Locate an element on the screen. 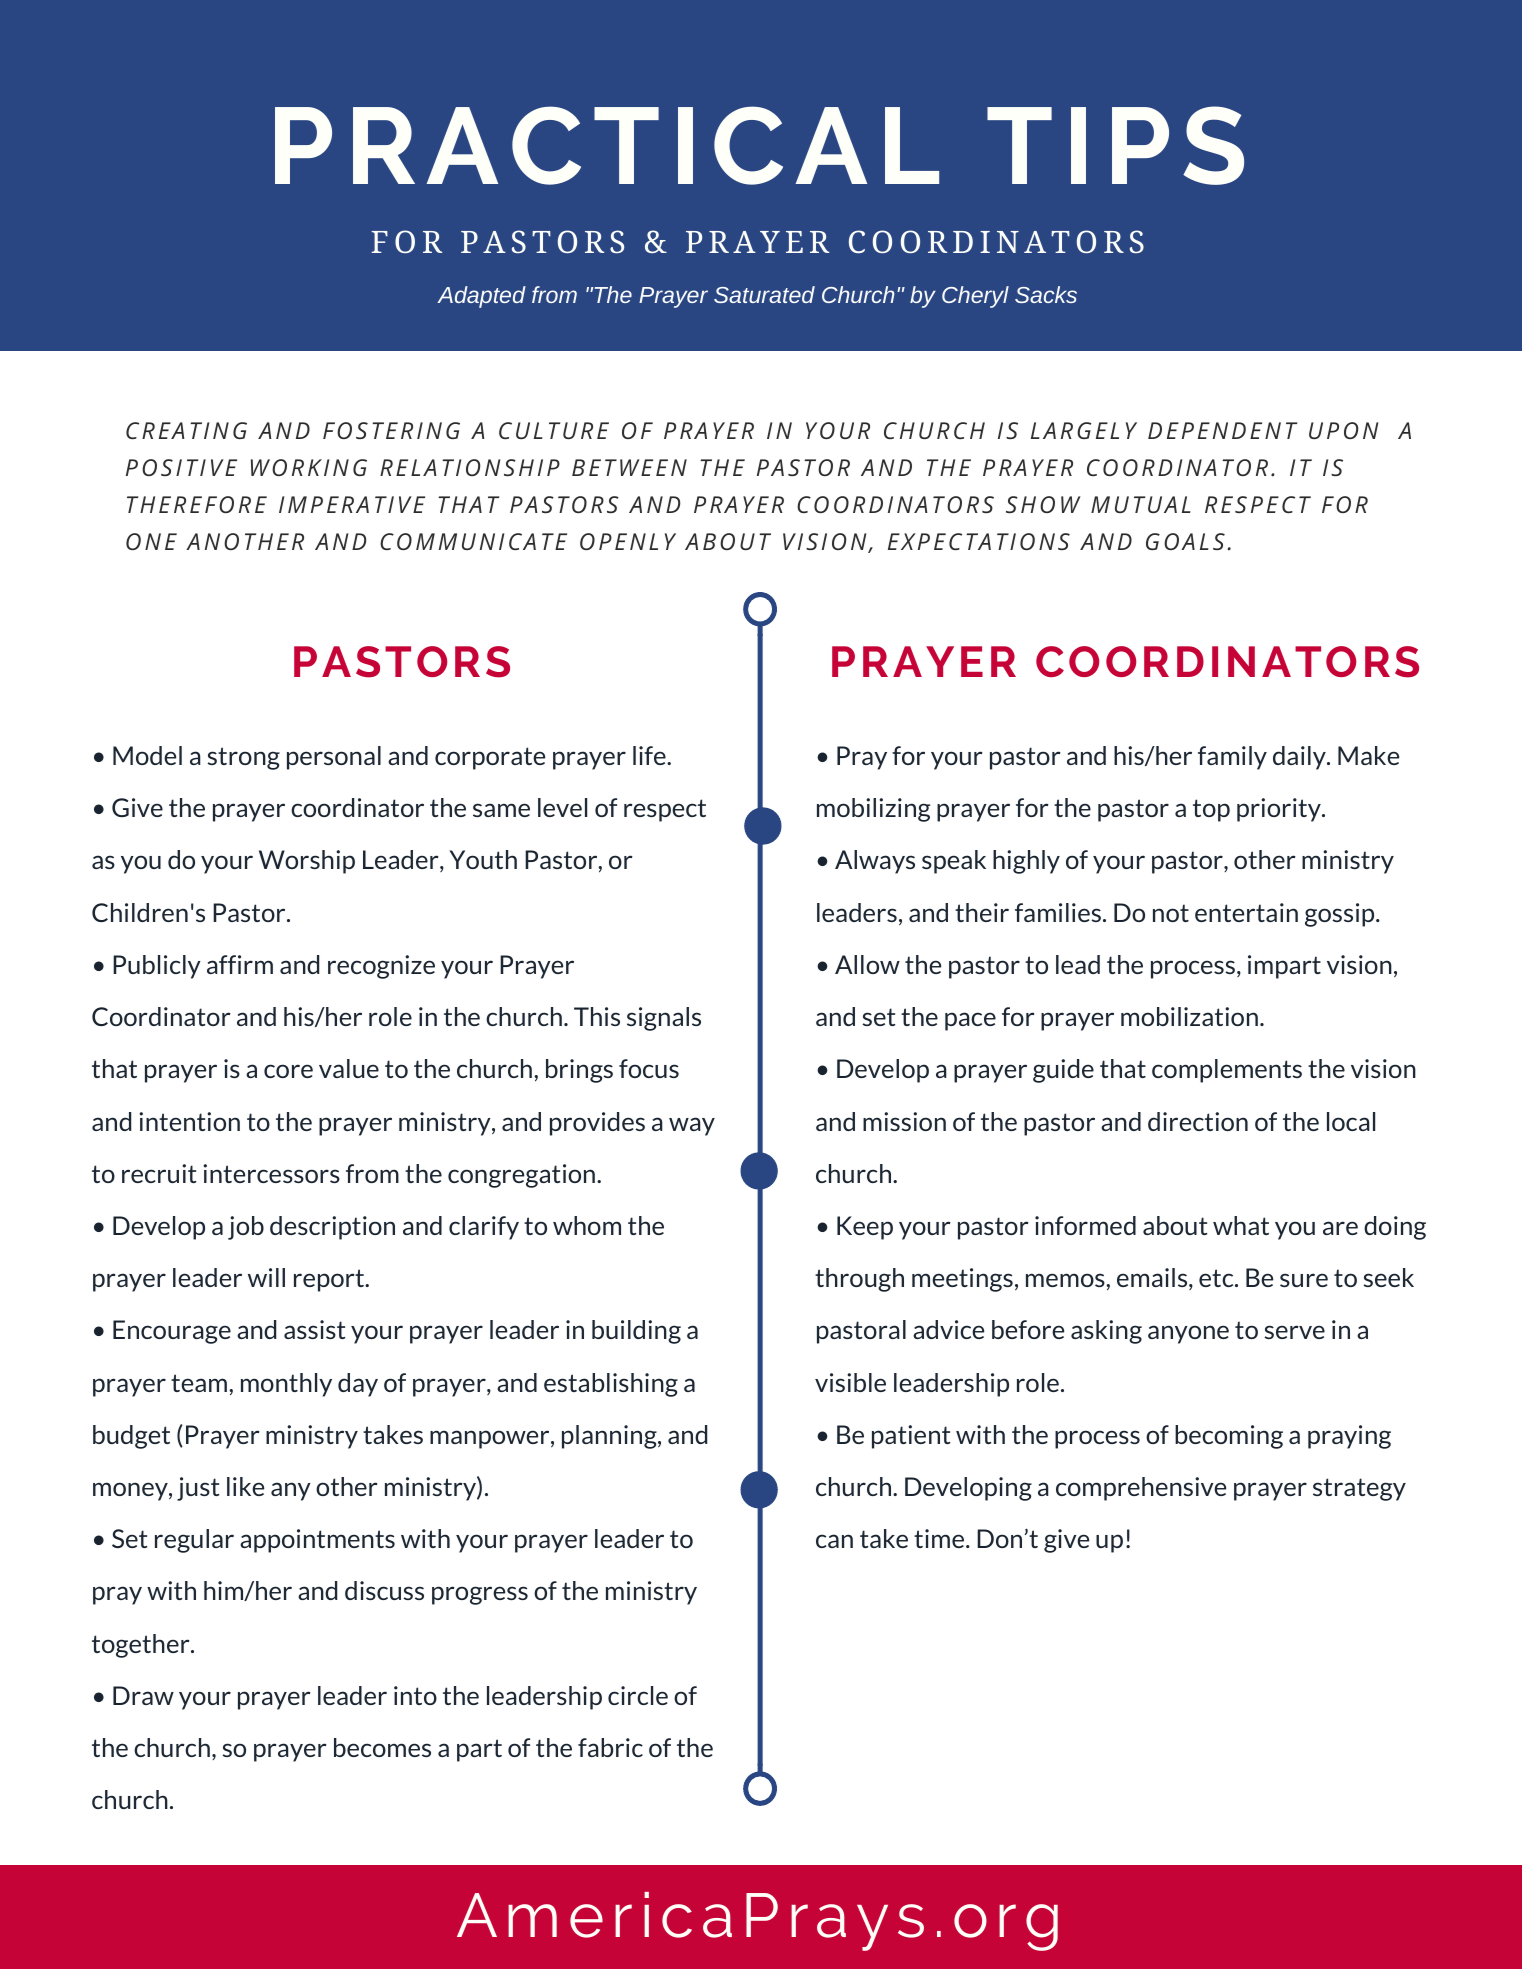 Image resolution: width=1522 pixels, height=1969 pixels. Adapted is located at coordinates (481, 297).
